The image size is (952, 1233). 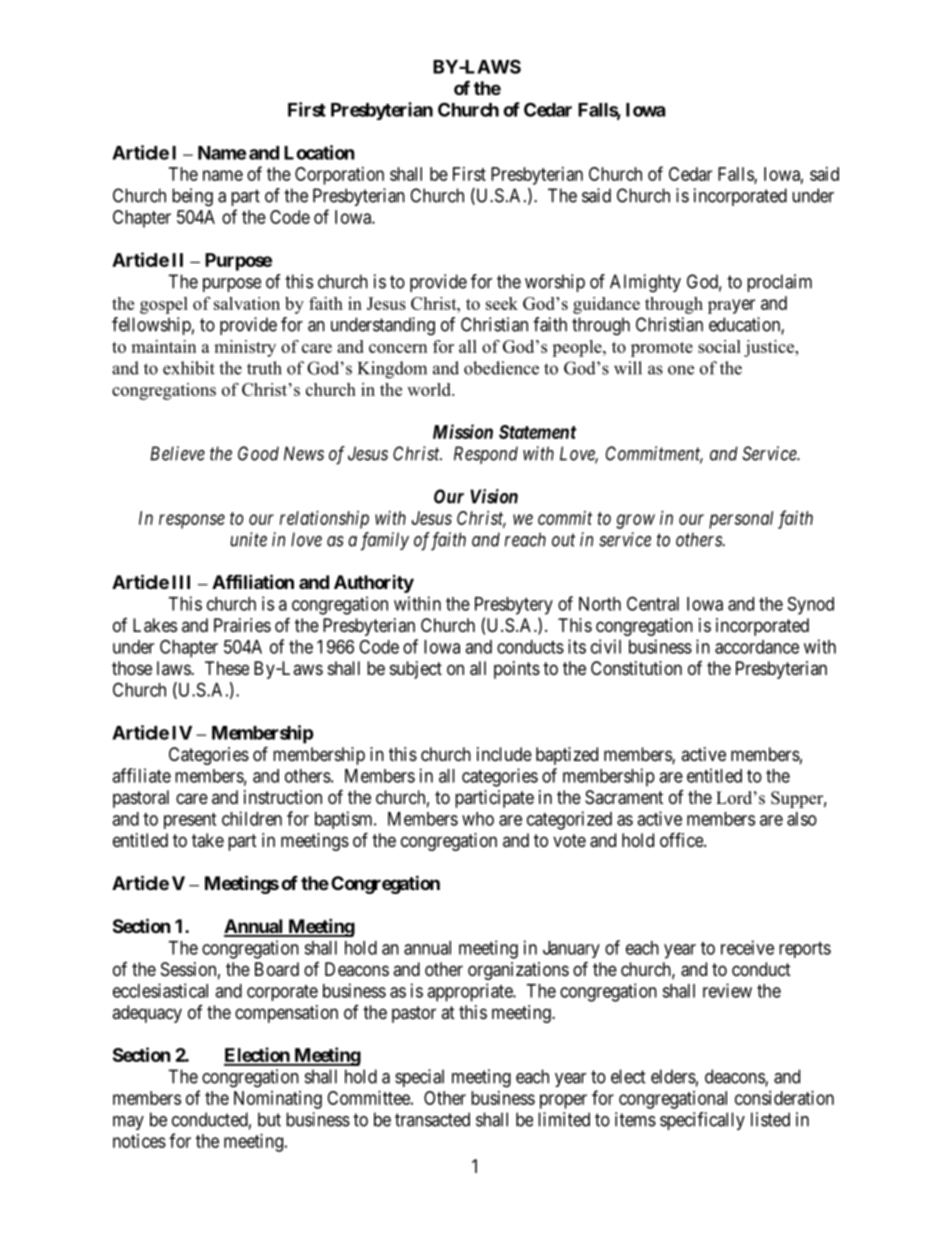 I want to click on specifically, so click(x=702, y=1121).
